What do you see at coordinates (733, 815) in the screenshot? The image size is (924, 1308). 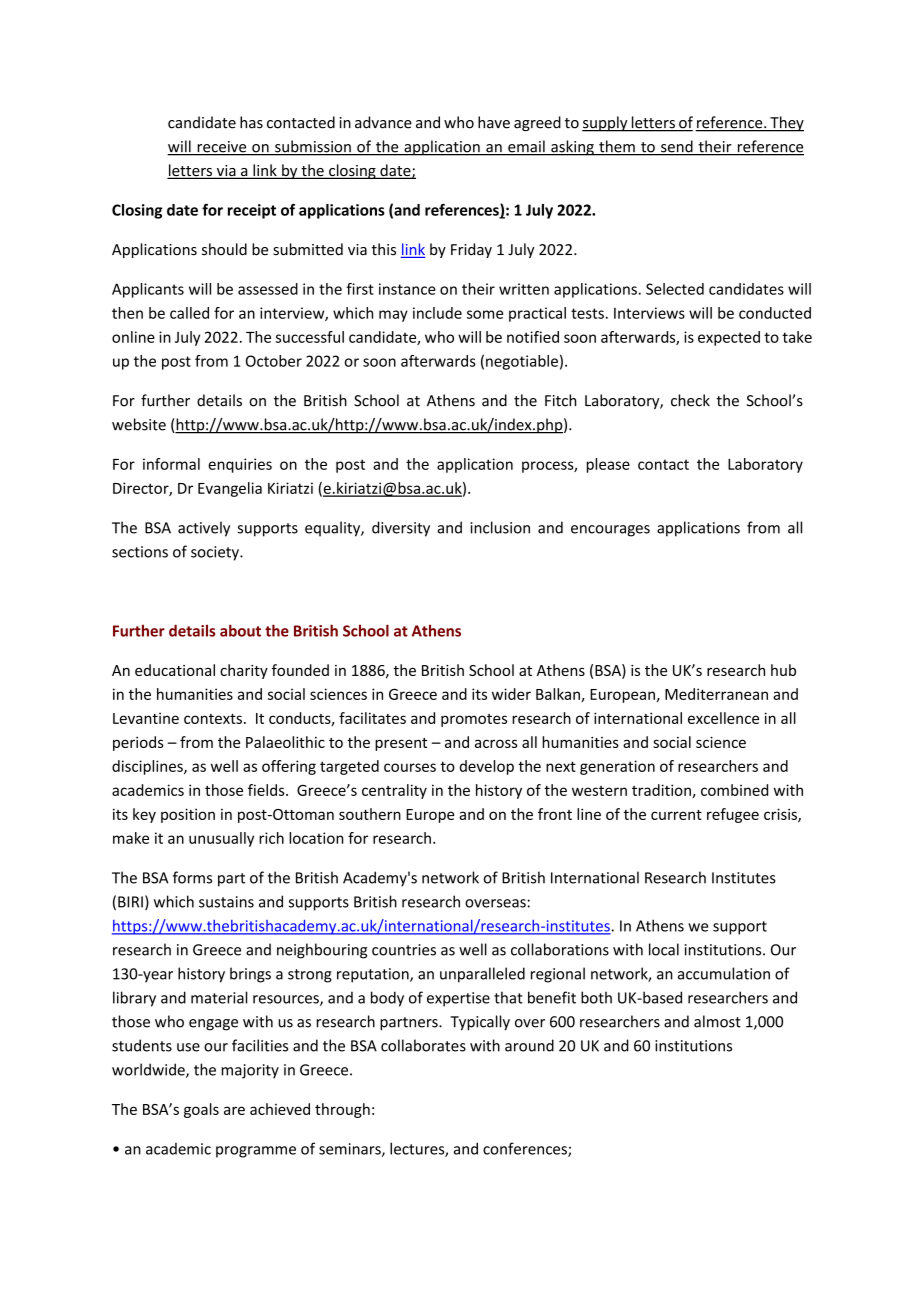 I see `refugee` at bounding box center [733, 815].
